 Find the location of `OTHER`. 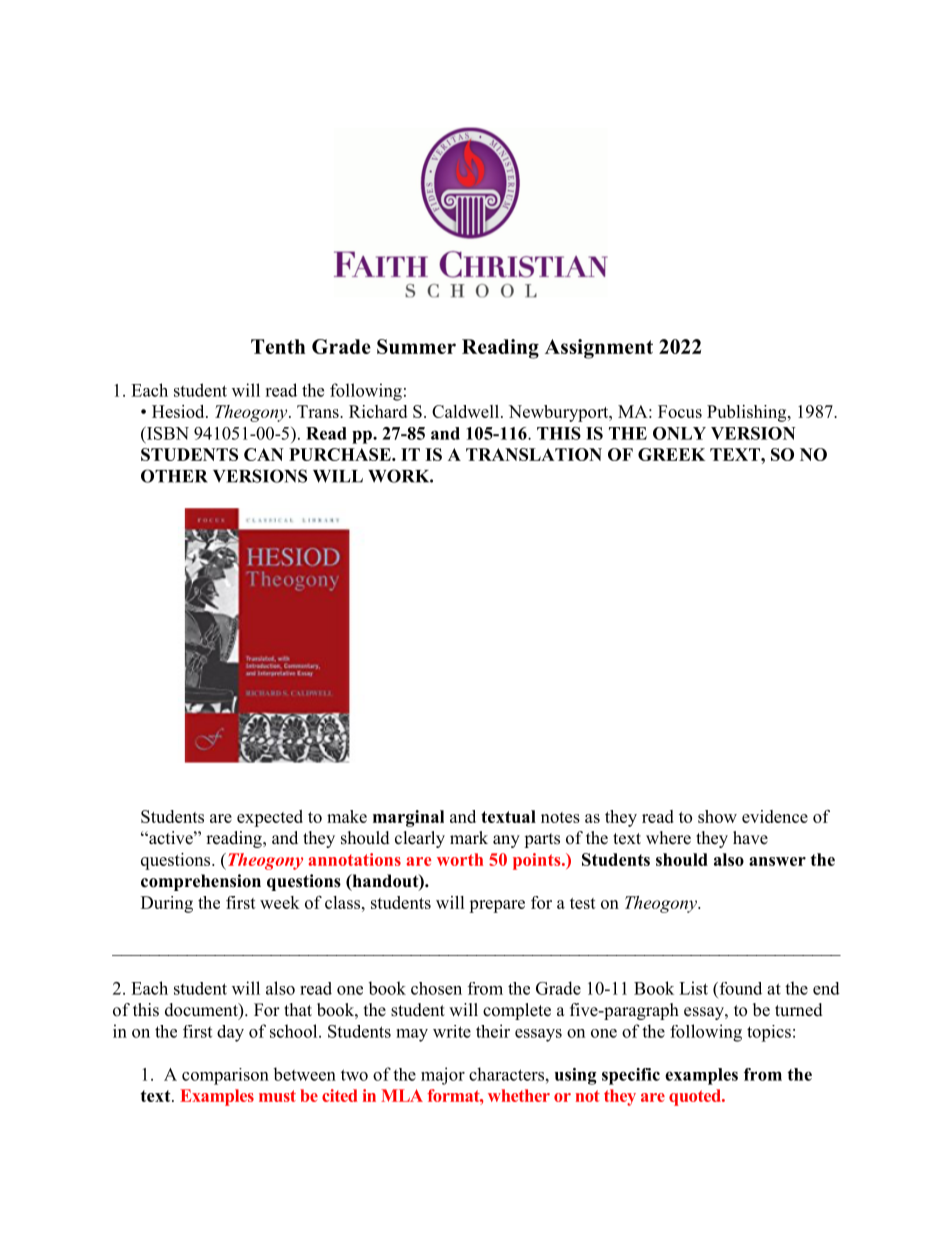

OTHER is located at coordinates (174, 476).
